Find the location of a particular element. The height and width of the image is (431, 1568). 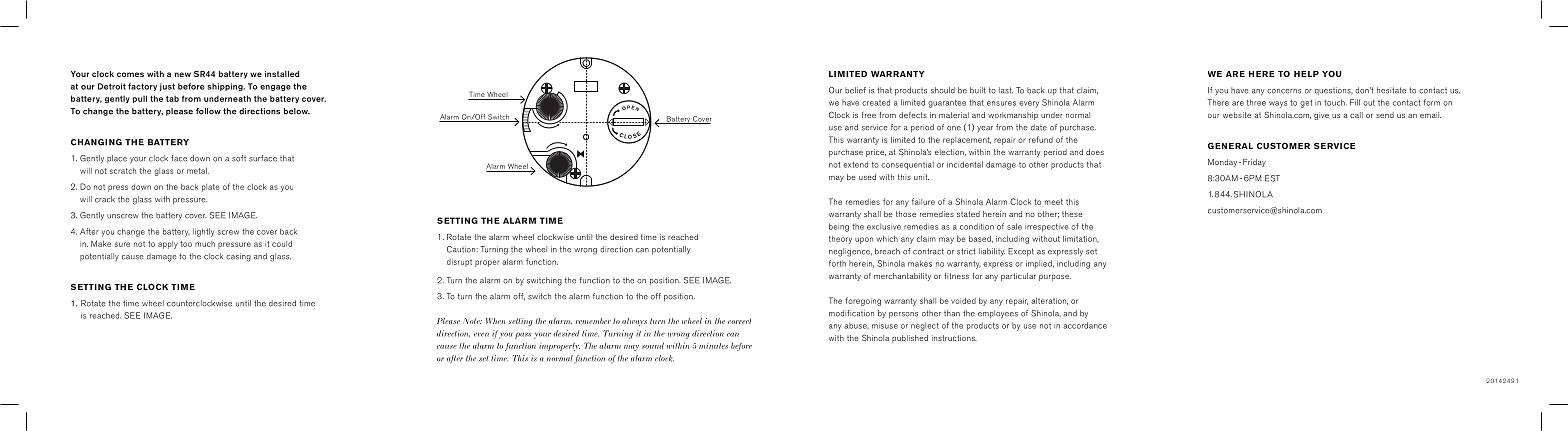

those is located at coordinates (906, 214).
